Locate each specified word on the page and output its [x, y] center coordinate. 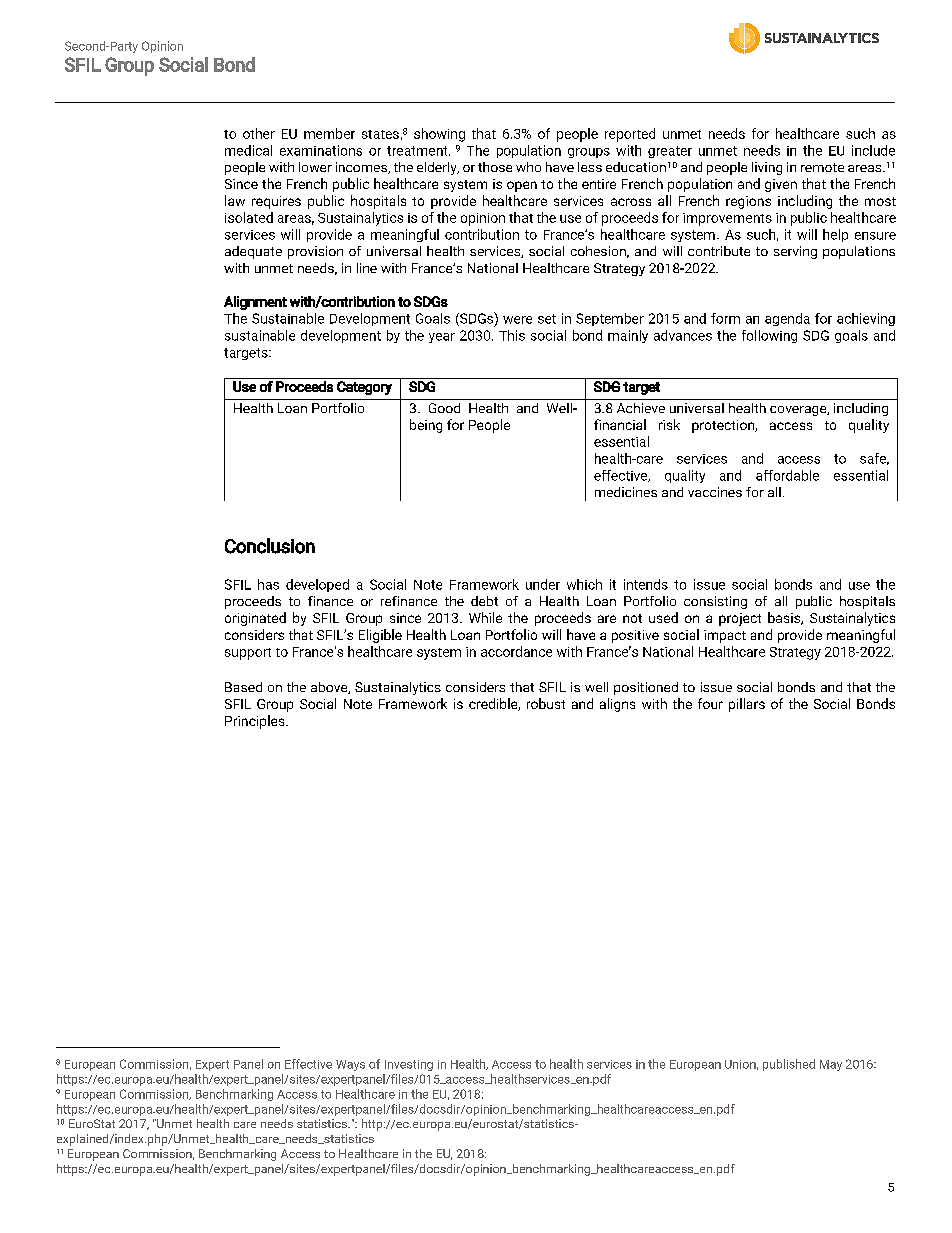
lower [315, 167]
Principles [256, 722]
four [710, 703]
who [528, 167]
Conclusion [270, 546]
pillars [747, 705]
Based [243, 687]
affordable [787, 475]
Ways [350, 1065]
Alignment [255, 303]
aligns [617, 705]
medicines [626, 492]
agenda [787, 319]
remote [822, 167]
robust [546, 703]
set [547, 319]
